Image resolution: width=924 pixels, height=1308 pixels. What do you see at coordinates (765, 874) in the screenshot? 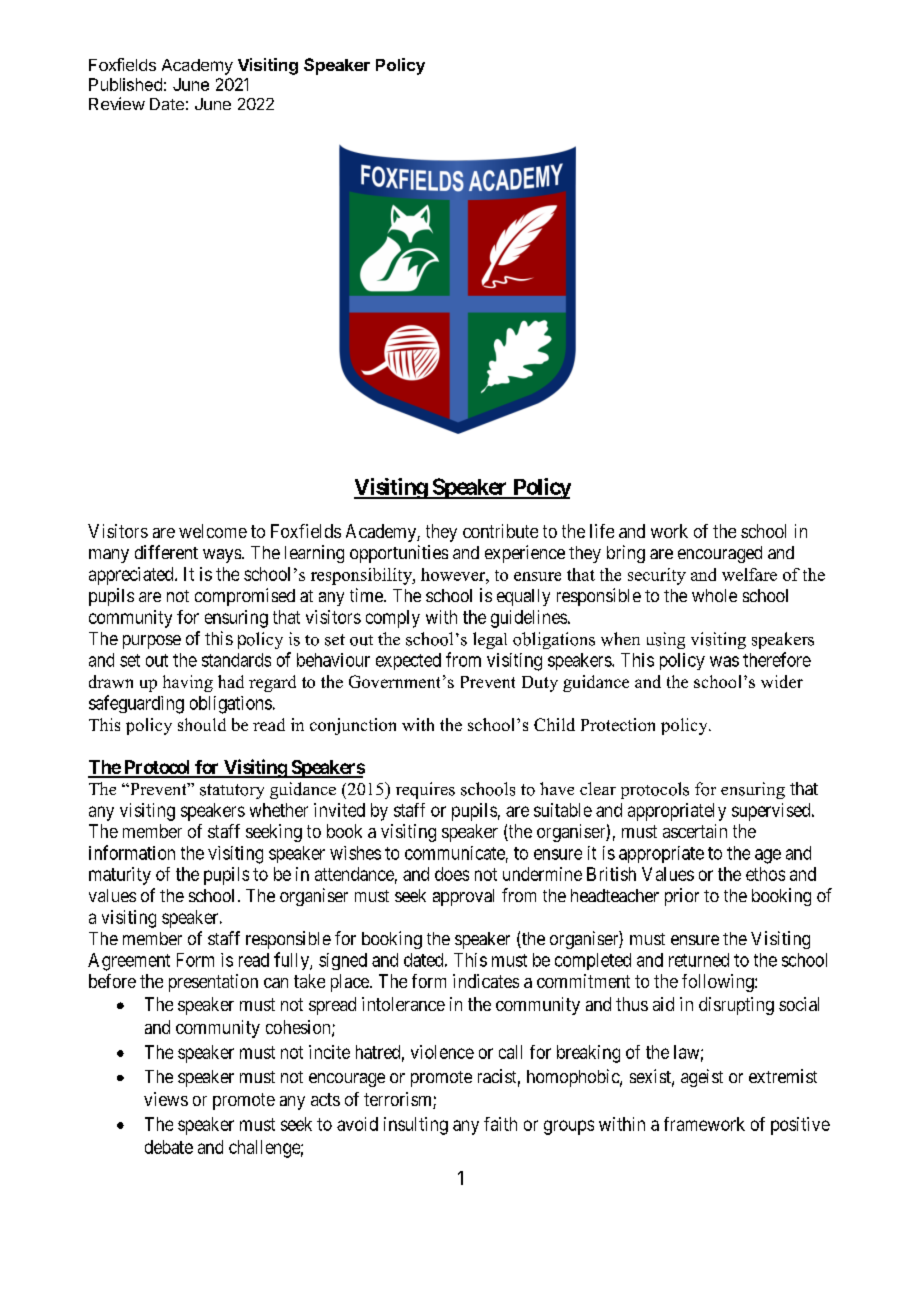
I see `ethos` at bounding box center [765, 874].
